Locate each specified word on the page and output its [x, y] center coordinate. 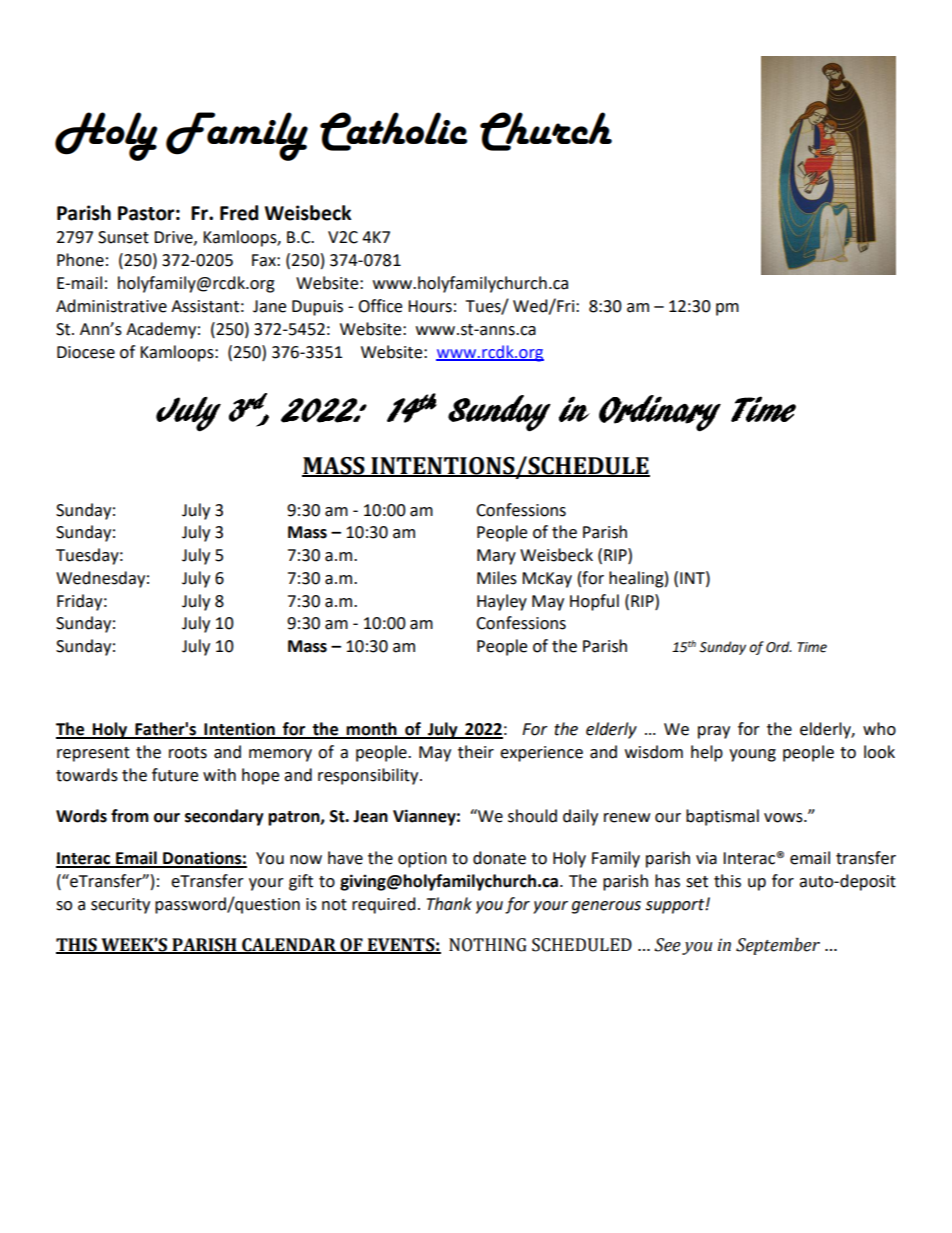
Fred [239, 213]
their [476, 752]
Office [380, 306]
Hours [430, 306]
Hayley [502, 602]
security [120, 906]
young [752, 755]
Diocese [86, 352]
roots [188, 753]
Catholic [393, 131]
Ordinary [660, 413]
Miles [497, 578]
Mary [496, 557]
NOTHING [488, 945]
